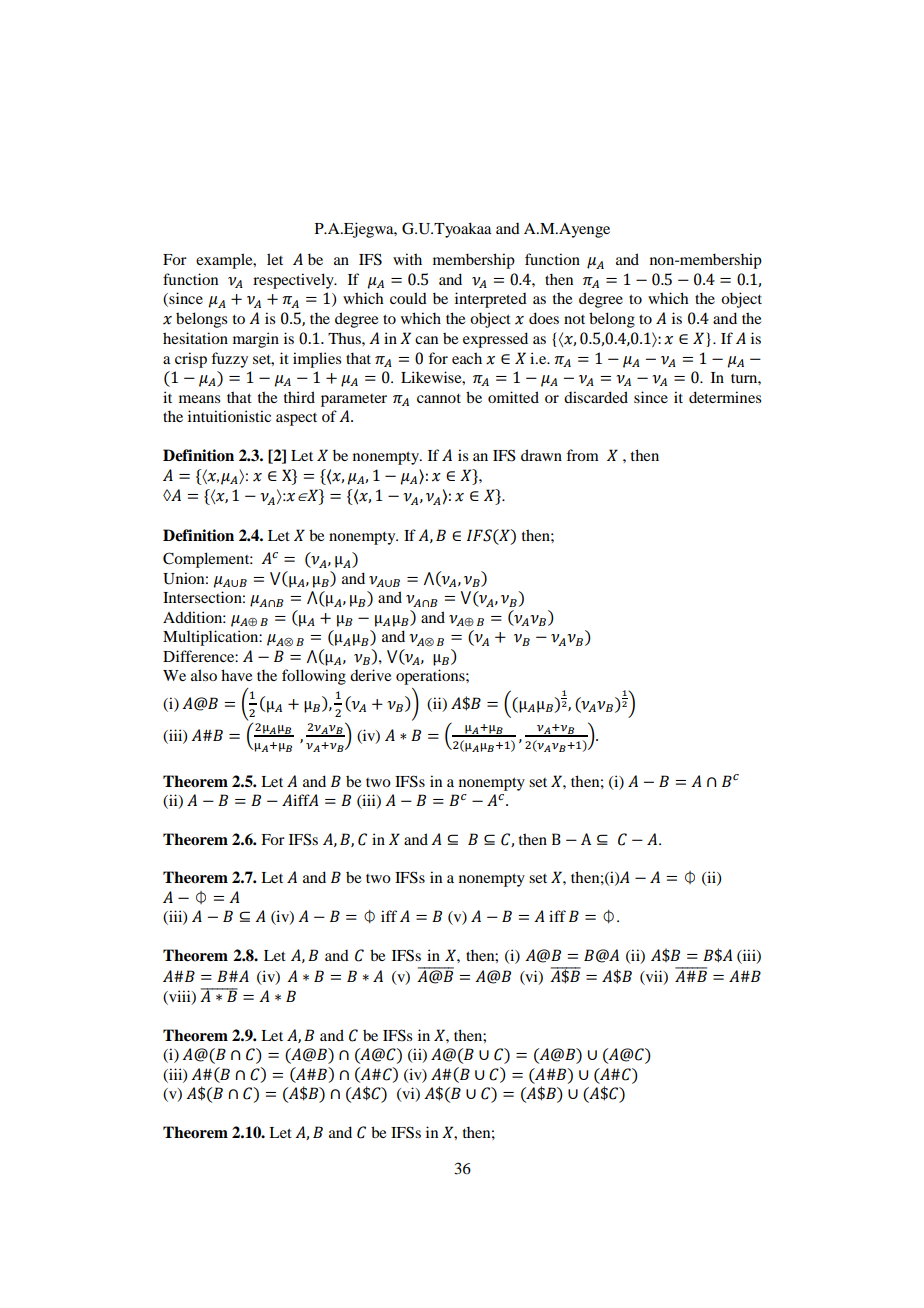  What do you see at coordinates (296, 419) in the screenshot?
I see `aspect` at bounding box center [296, 419].
